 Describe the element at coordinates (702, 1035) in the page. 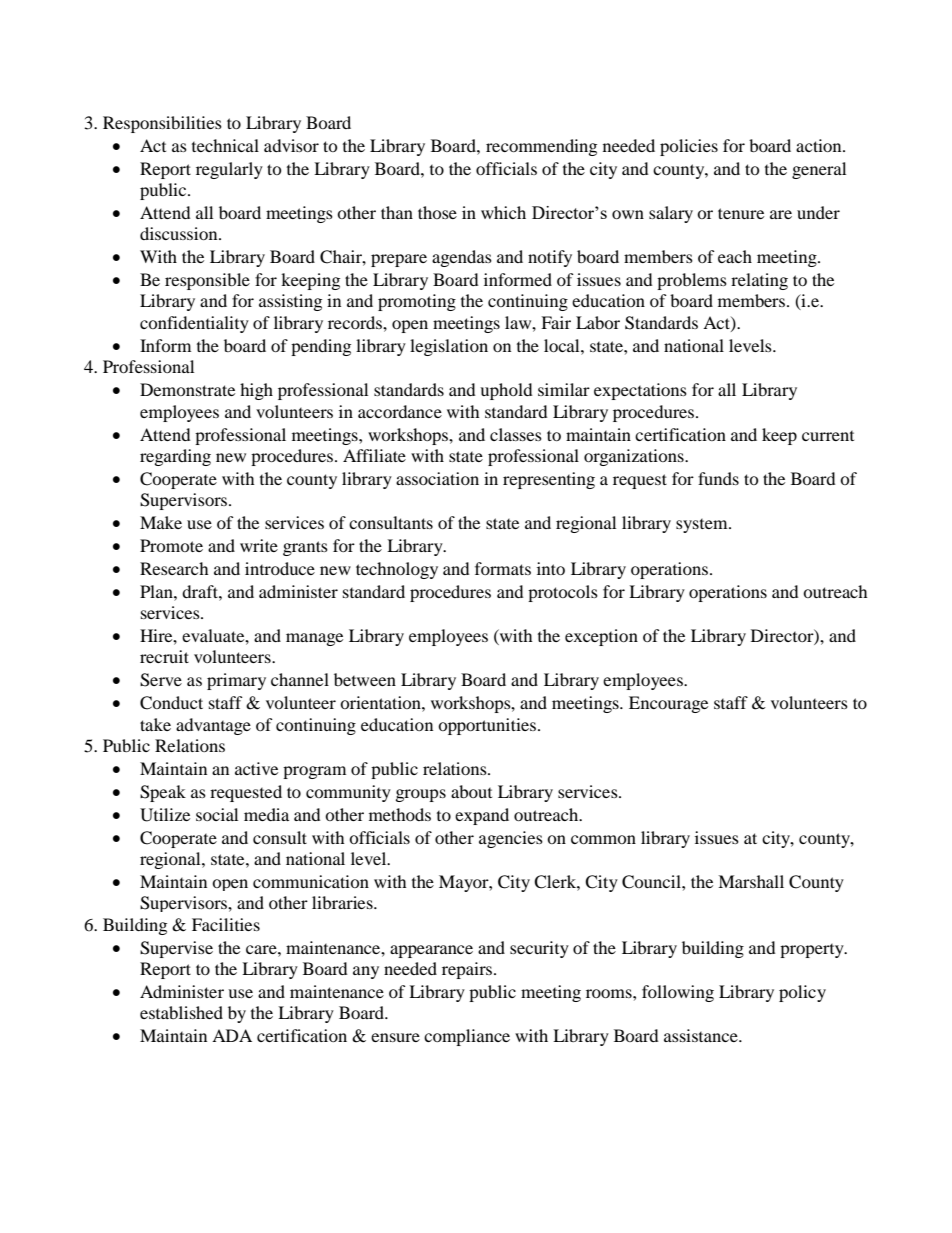

I see `assistance` at that location.
